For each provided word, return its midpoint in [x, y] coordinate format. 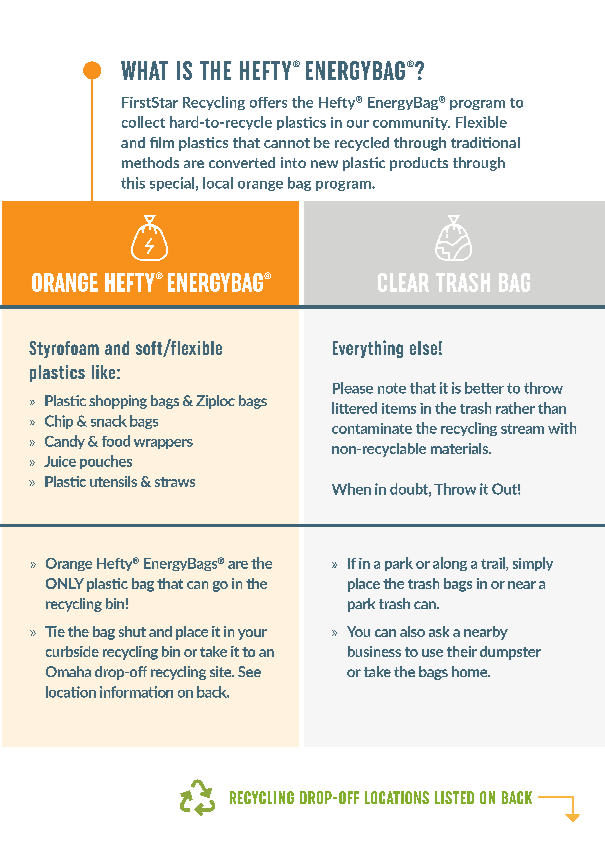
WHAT [144, 70]
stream [522, 429]
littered [354, 408]
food [116, 441]
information [136, 692]
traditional [485, 142]
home [471, 671]
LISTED [454, 797]
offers [268, 102]
